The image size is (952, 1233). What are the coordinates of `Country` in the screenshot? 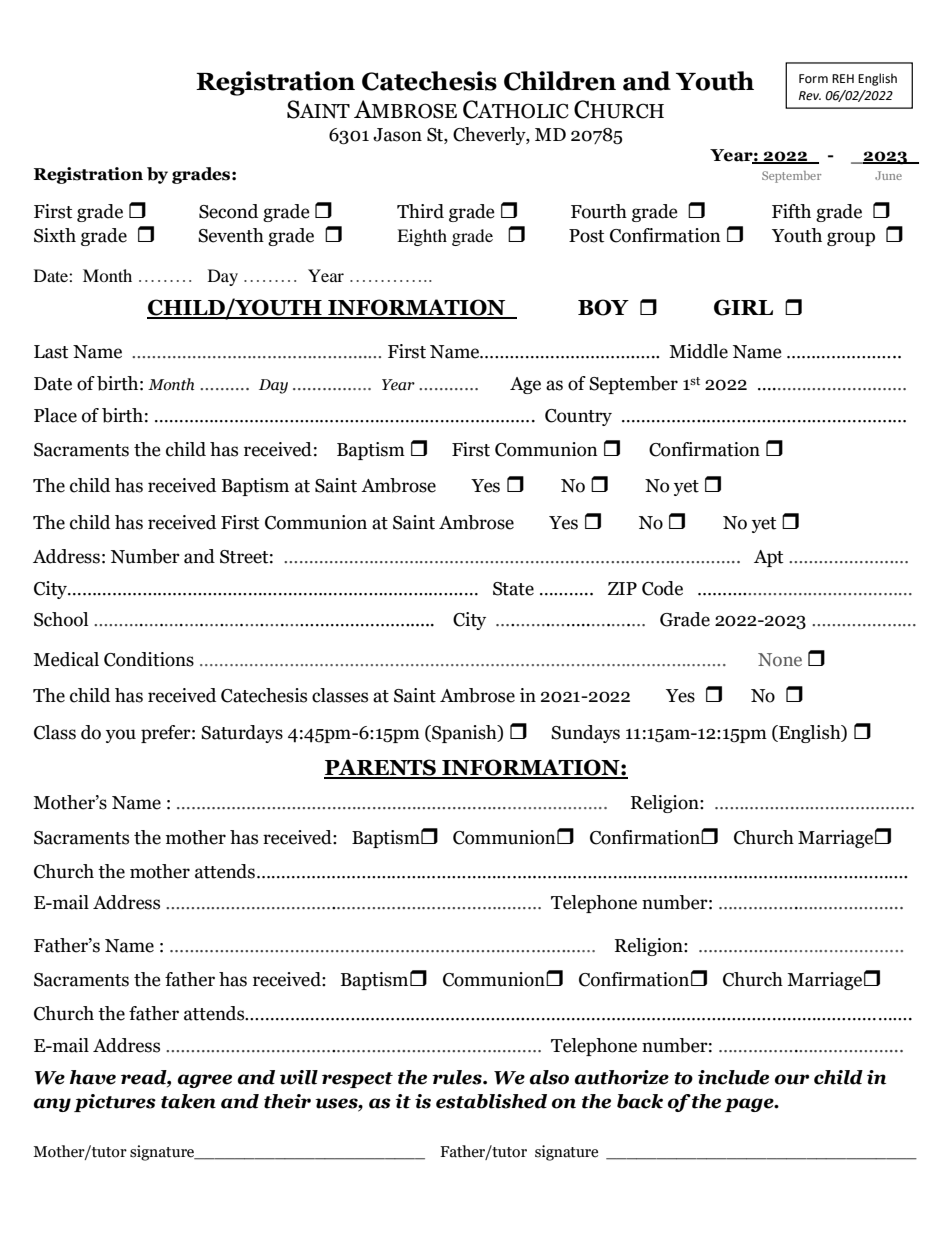 It's located at (578, 417).
